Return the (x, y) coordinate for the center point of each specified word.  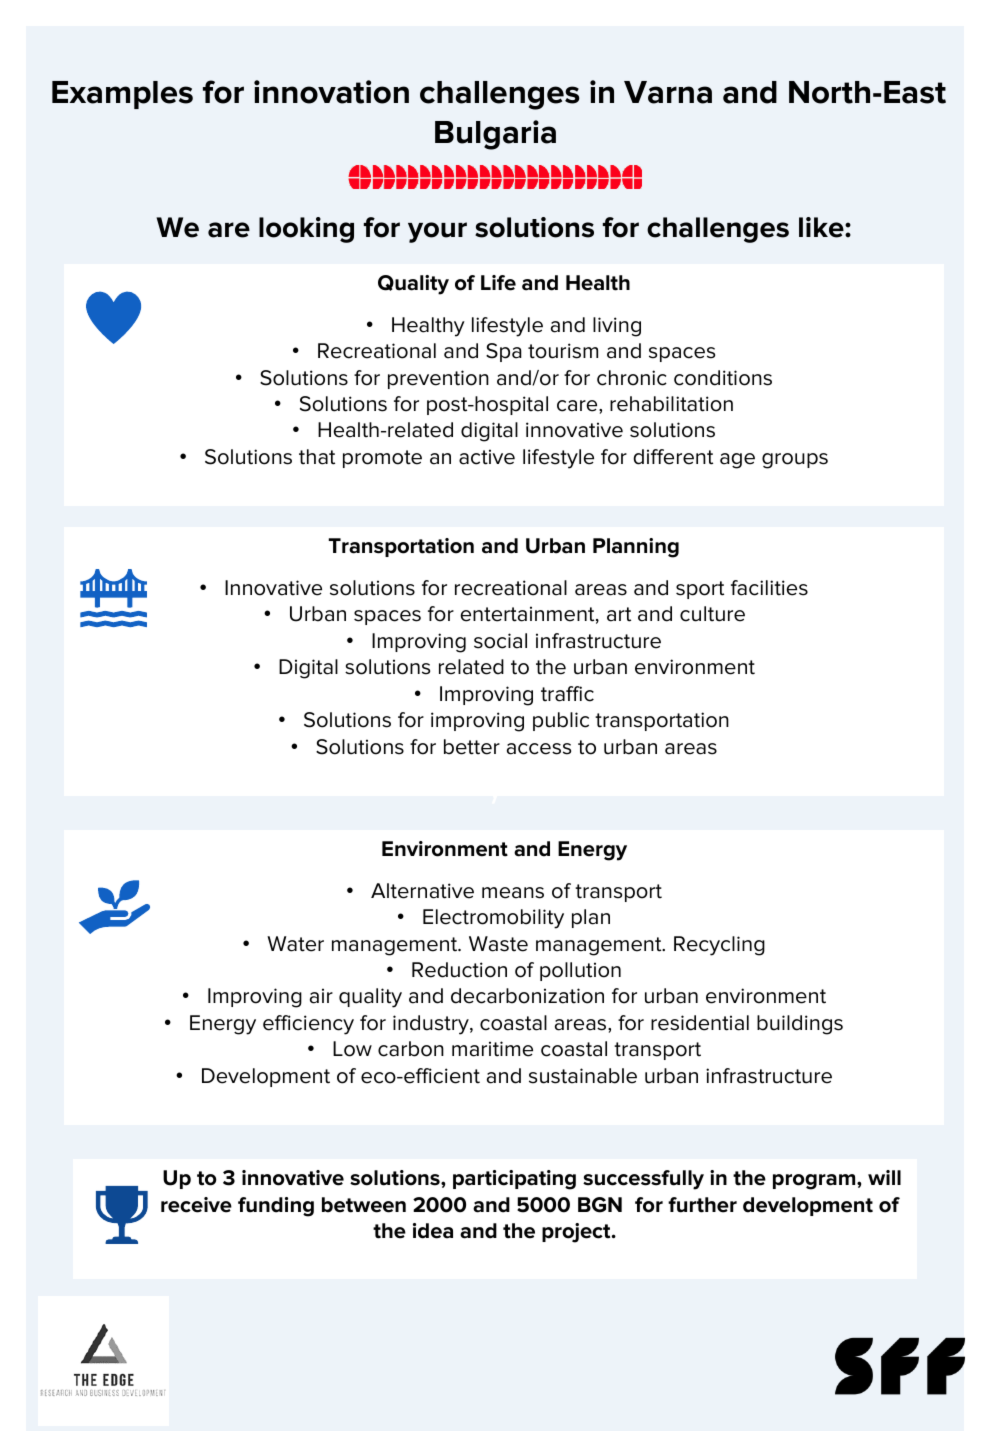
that (317, 457)
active (487, 457)
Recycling (719, 946)
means (513, 893)
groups (795, 461)
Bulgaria (495, 135)
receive (196, 1205)
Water (295, 944)
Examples (122, 95)
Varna (668, 92)
